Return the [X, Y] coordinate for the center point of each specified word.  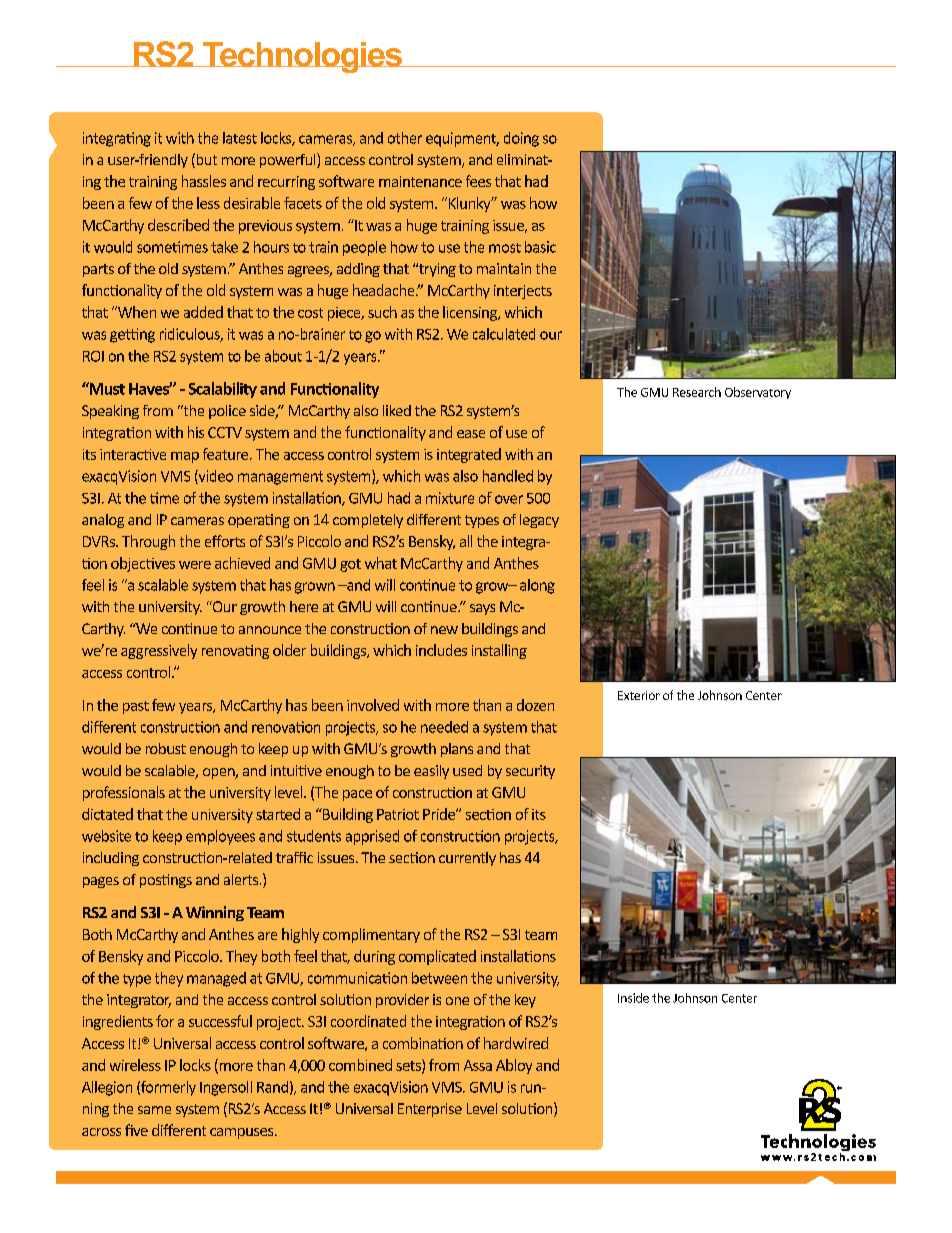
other [405, 138]
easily [431, 772]
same [154, 1110]
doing [521, 139]
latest [240, 138]
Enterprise [430, 1110]
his [196, 432]
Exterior [639, 695]
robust [166, 748]
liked [397, 410]
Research [697, 392]
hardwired [516, 1043]
